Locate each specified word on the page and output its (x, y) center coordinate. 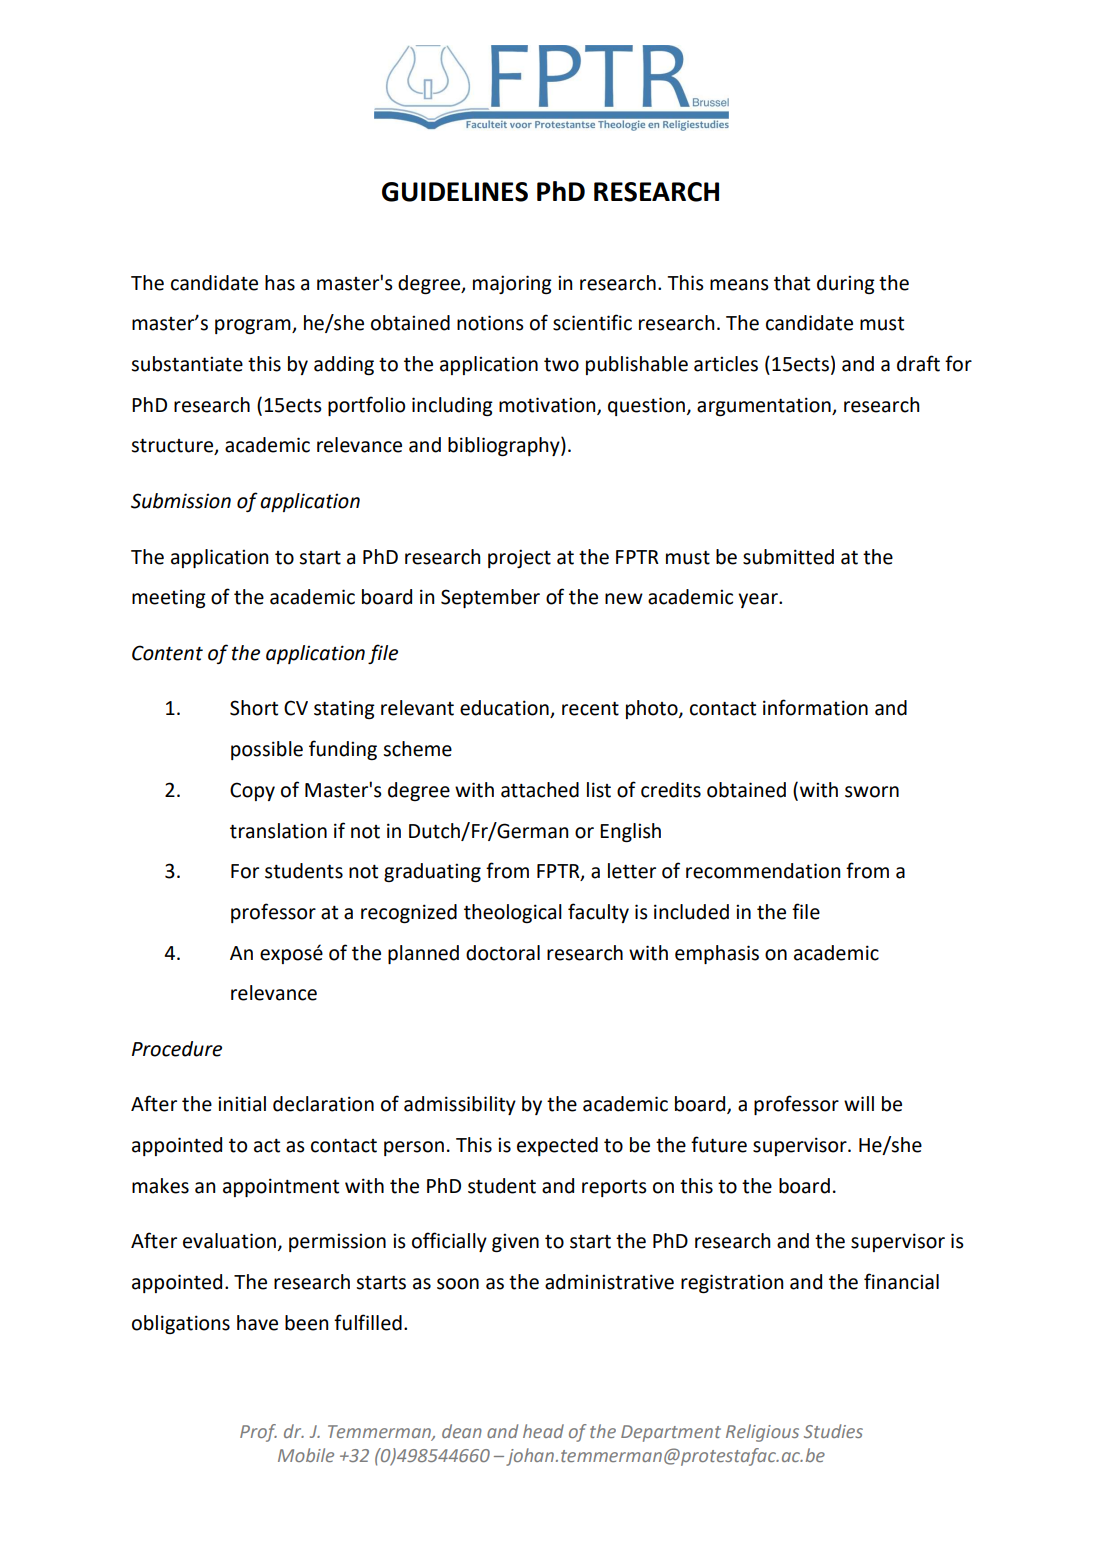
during (846, 284)
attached (540, 790)
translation (278, 831)
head (543, 1431)
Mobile (306, 1455)
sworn (872, 792)
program (254, 326)
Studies (833, 1431)
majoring (512, 284)
